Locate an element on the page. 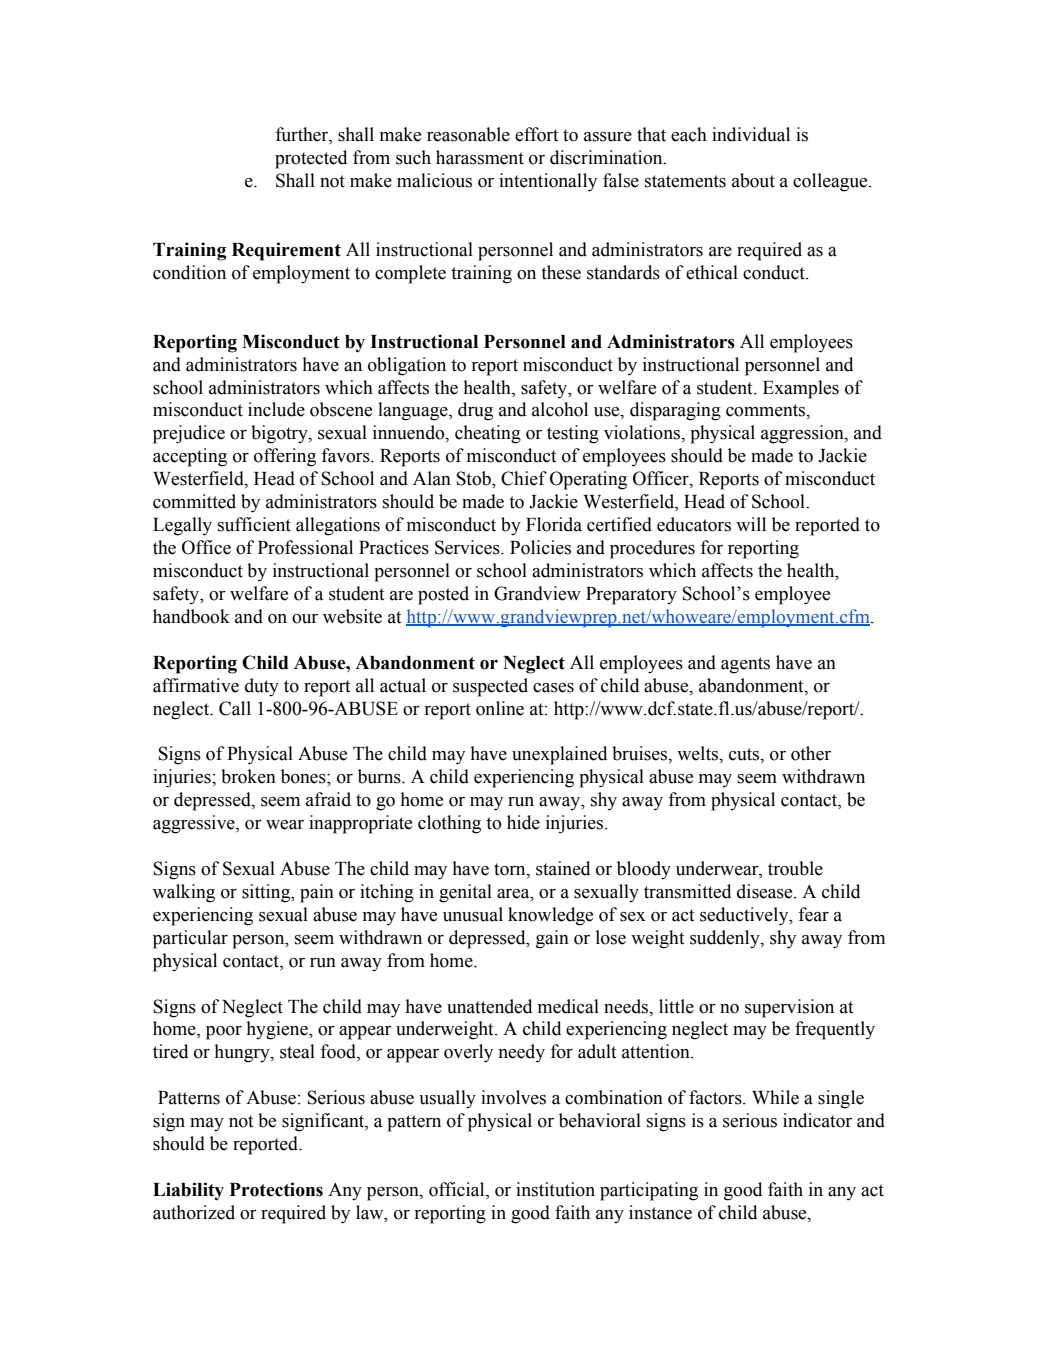  institution is located at coordinates (555, 1189).
